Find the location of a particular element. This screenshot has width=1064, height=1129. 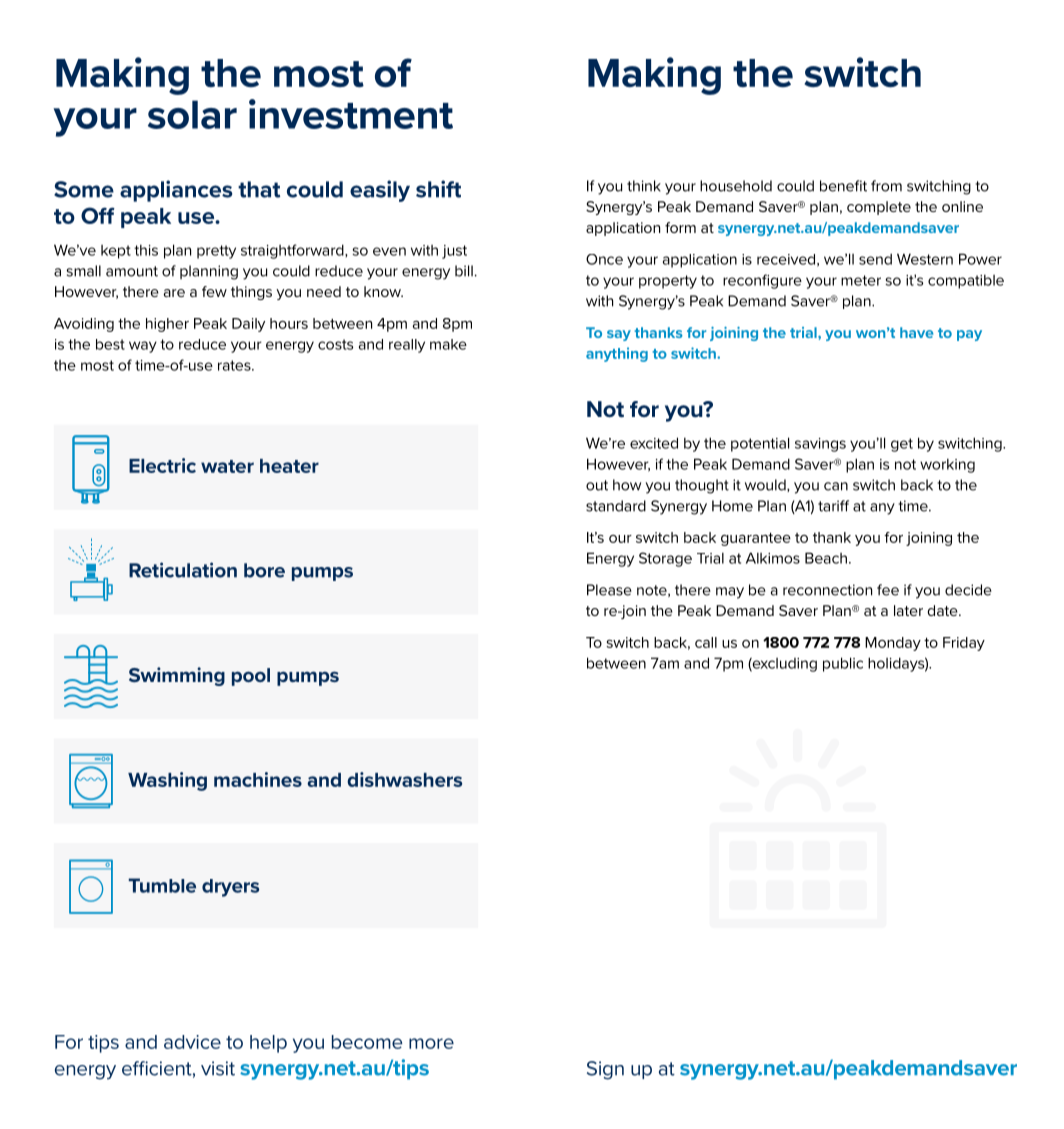

solar is located at coordinates (192, 114).
